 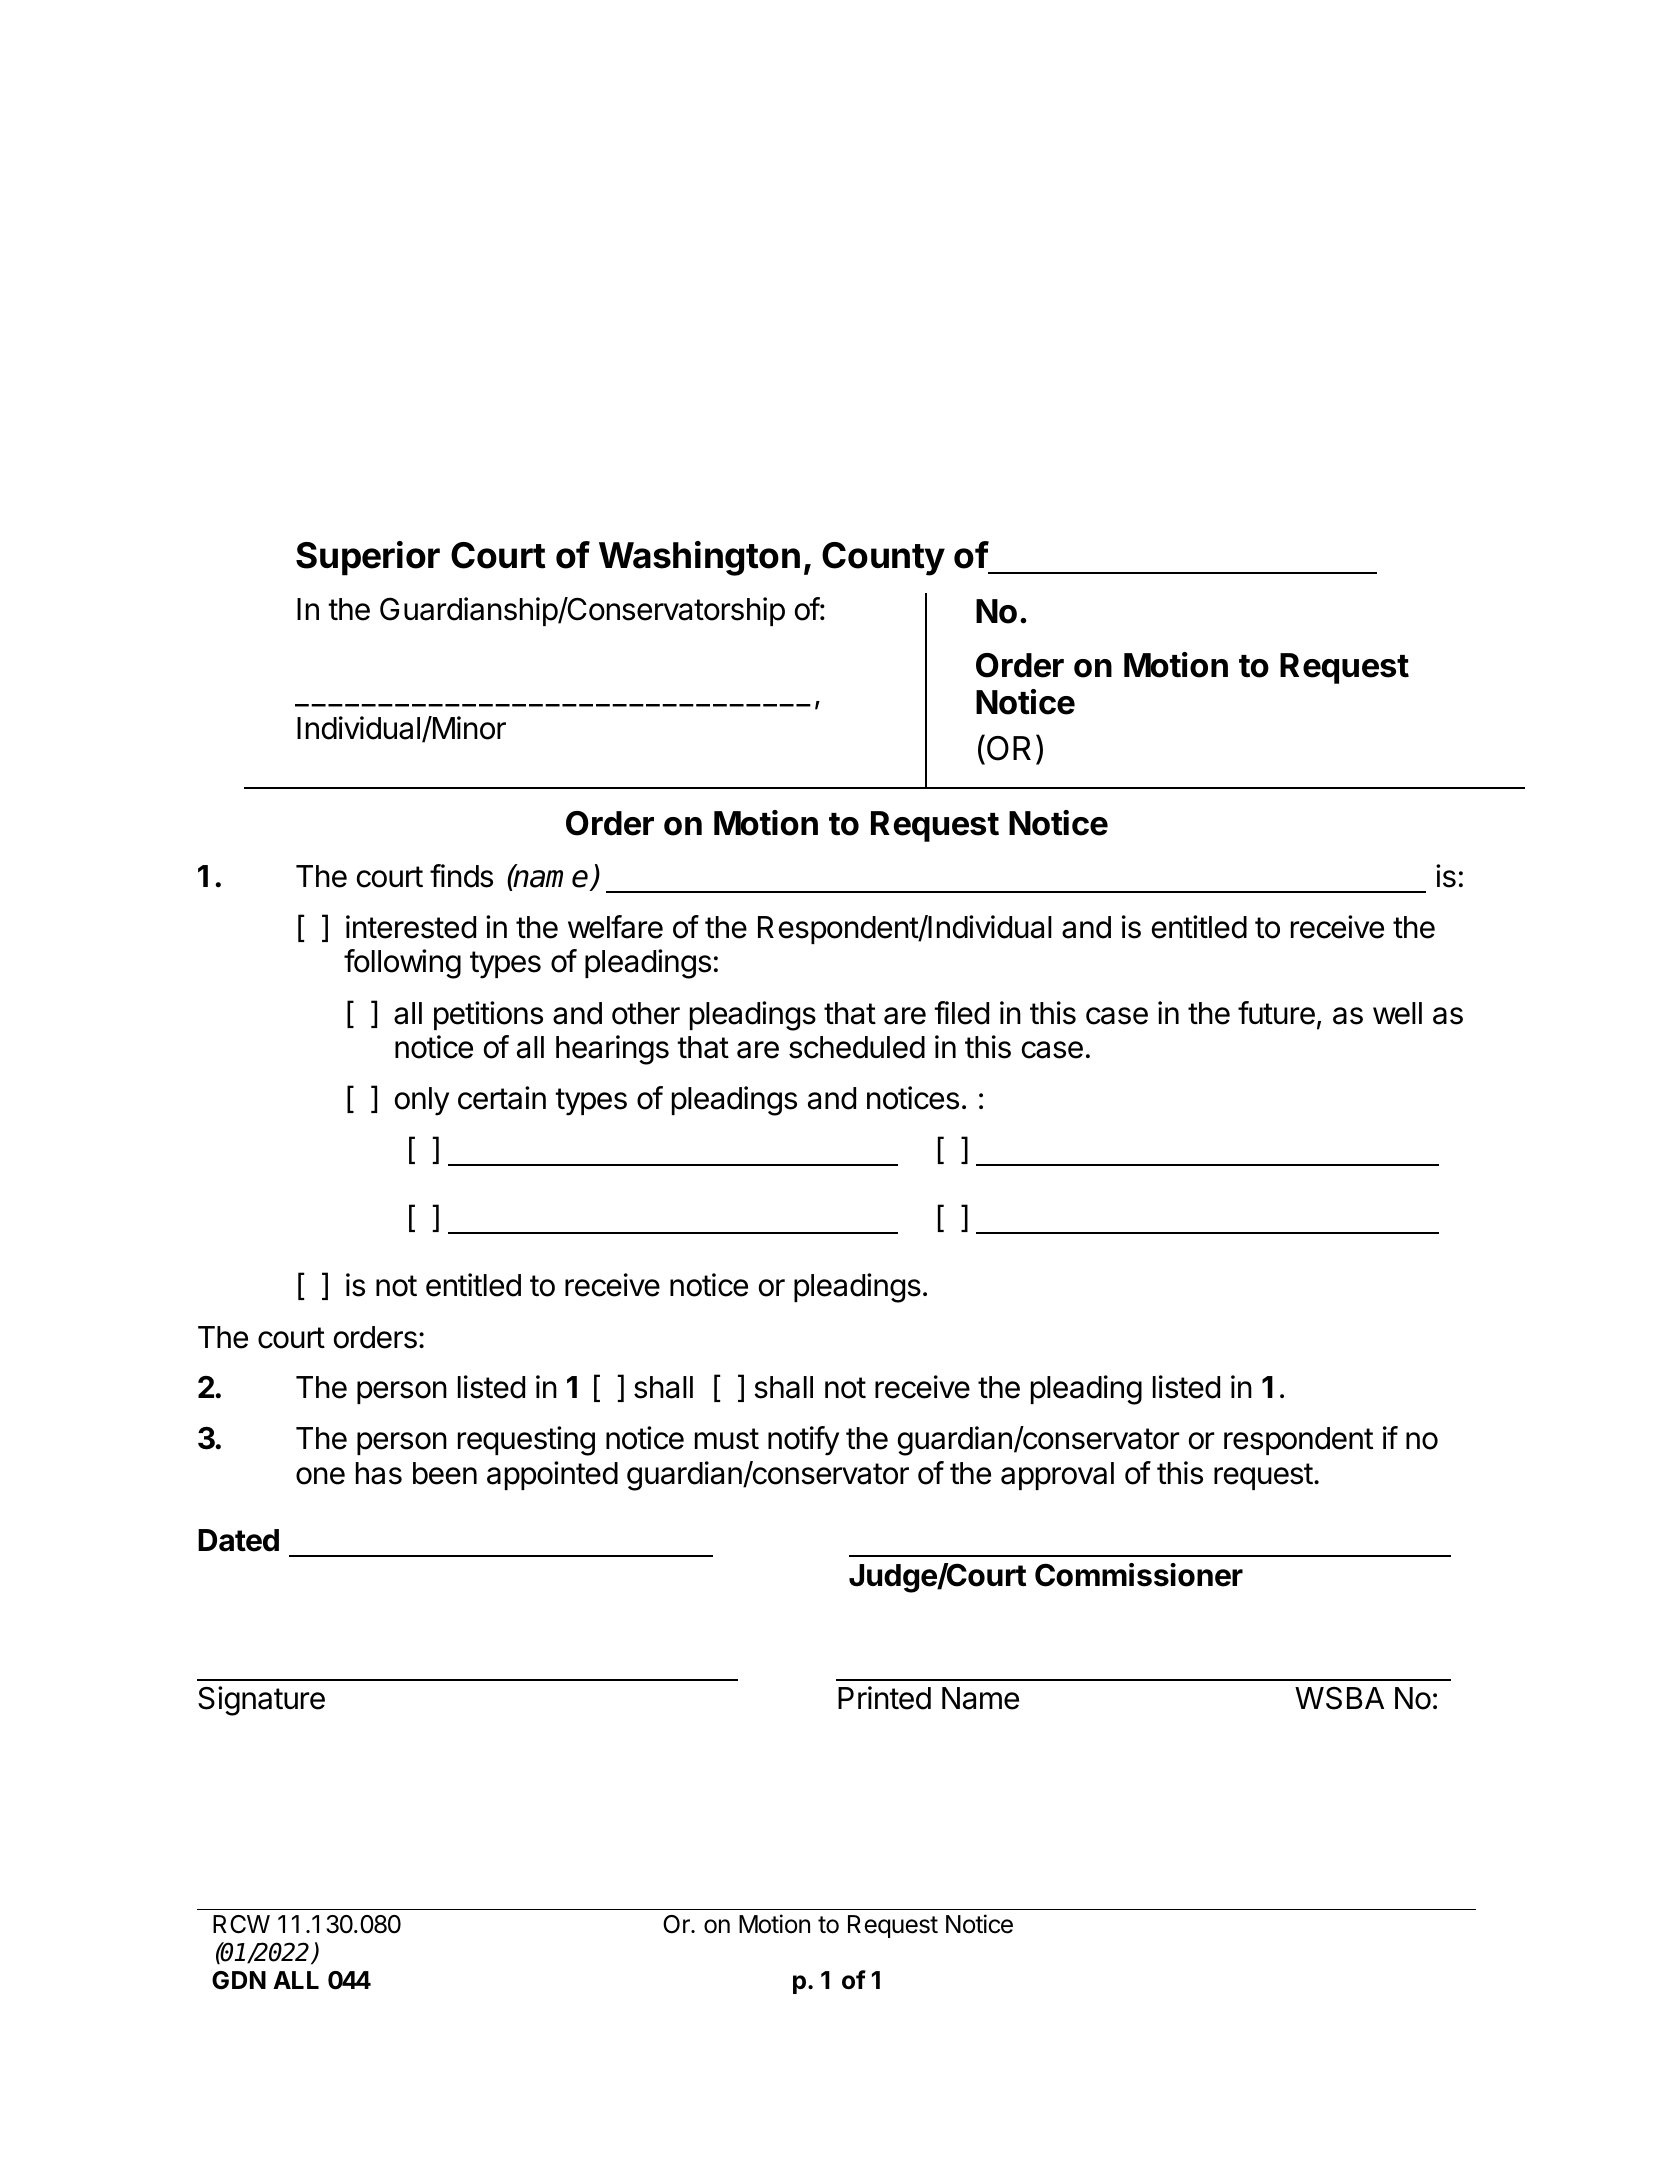 I want to click on Washington, so click(x=699, y=558).
